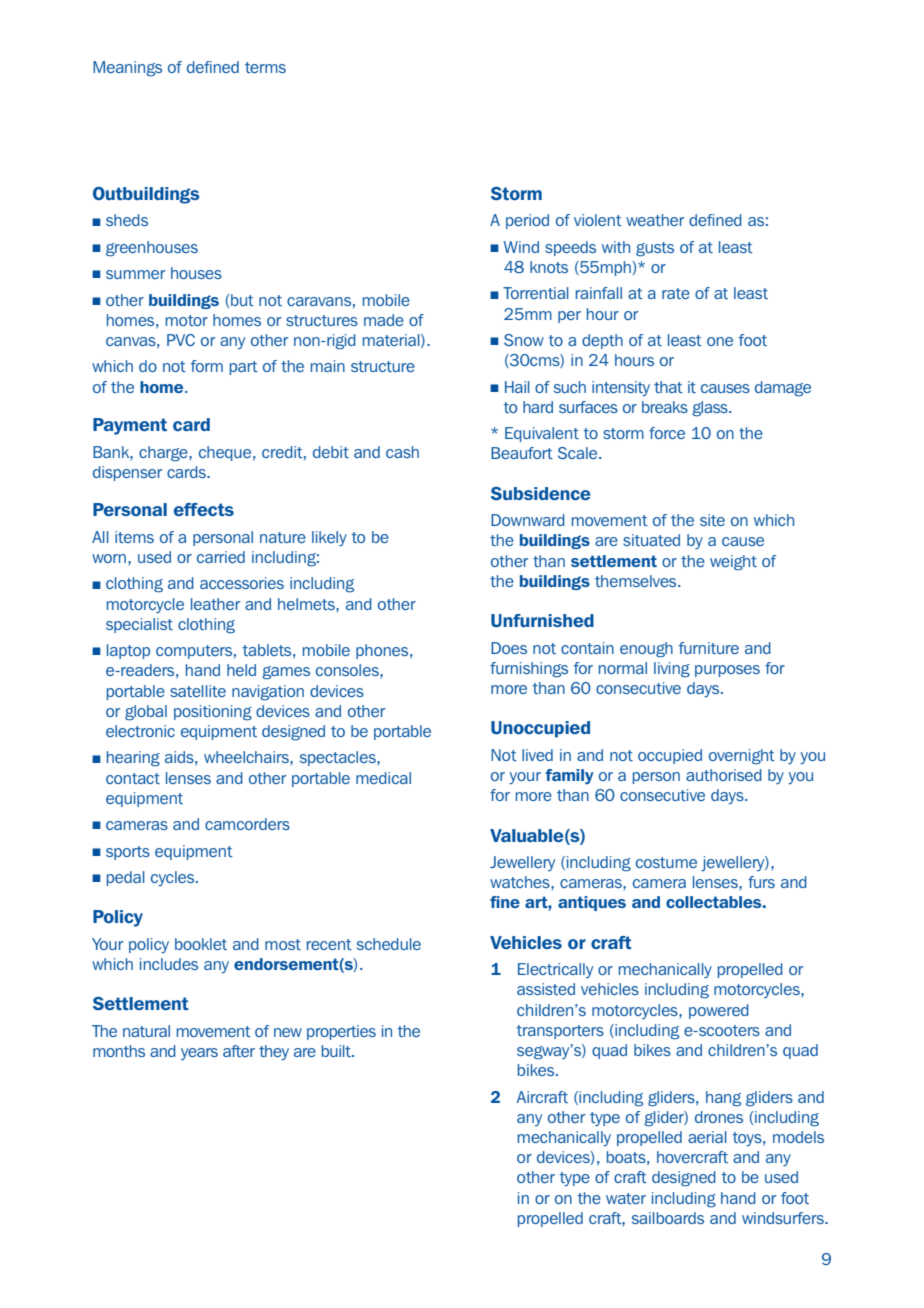  Describe the element at coordinates (742, 757) in the screenshot. I see `overnight` at that location.
